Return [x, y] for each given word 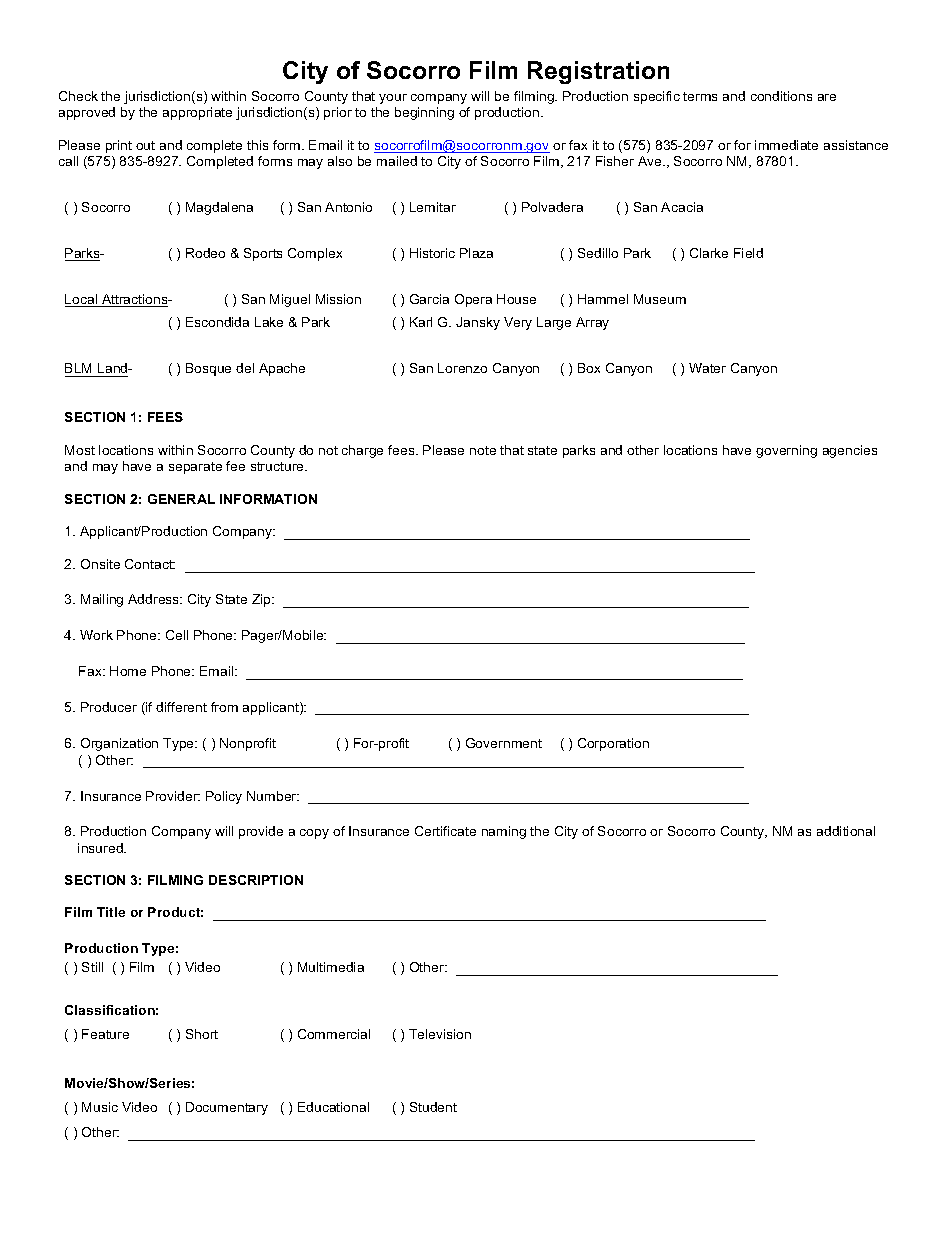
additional [846, 831]
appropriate [197, 113]
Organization [119, 744]
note [483, 450]
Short [202, 1034]
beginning [424, 113]
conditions [781, 96]
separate [195, 468]
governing [786, 451]
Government [504, 743]
